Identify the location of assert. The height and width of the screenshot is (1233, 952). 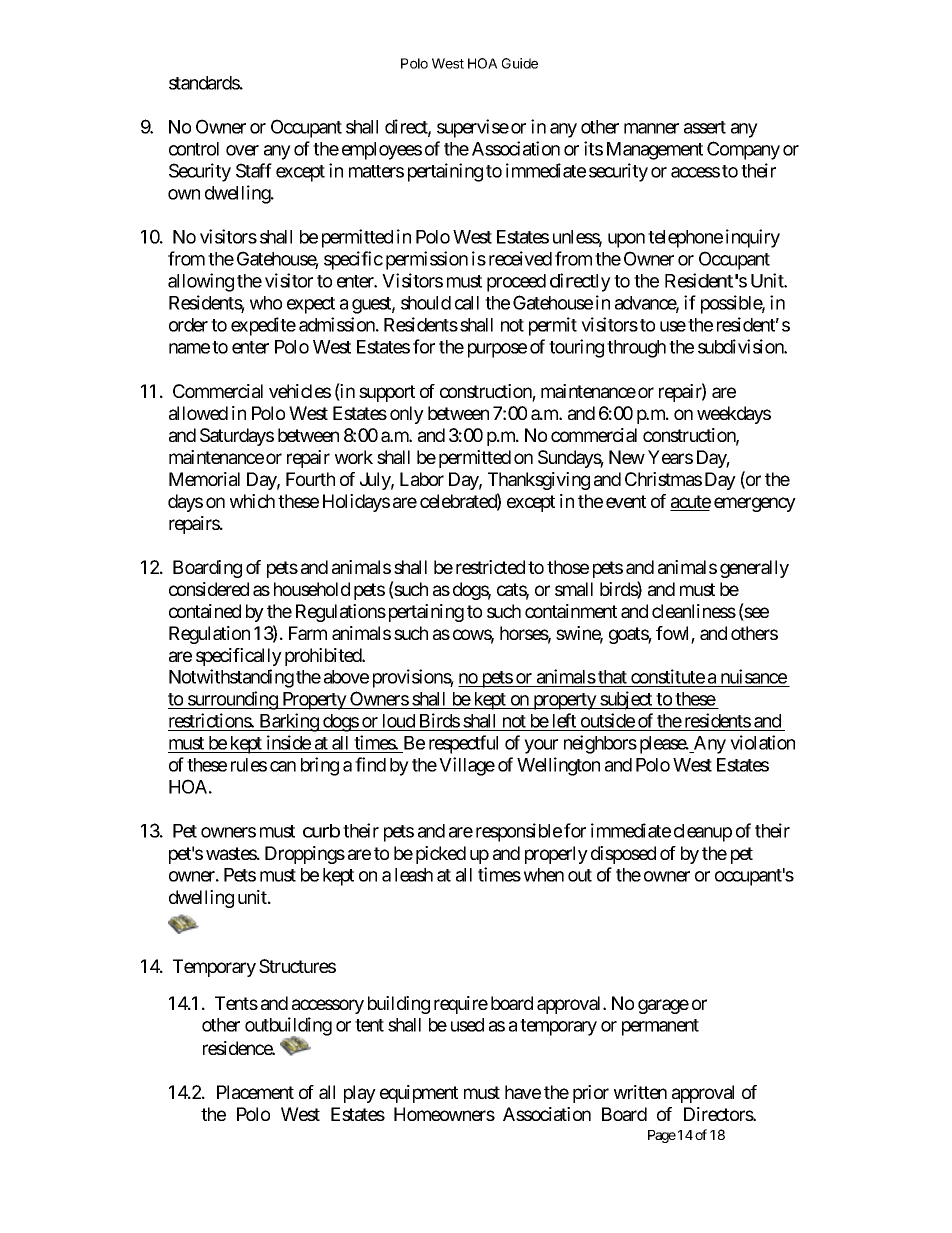
(705, 127).
